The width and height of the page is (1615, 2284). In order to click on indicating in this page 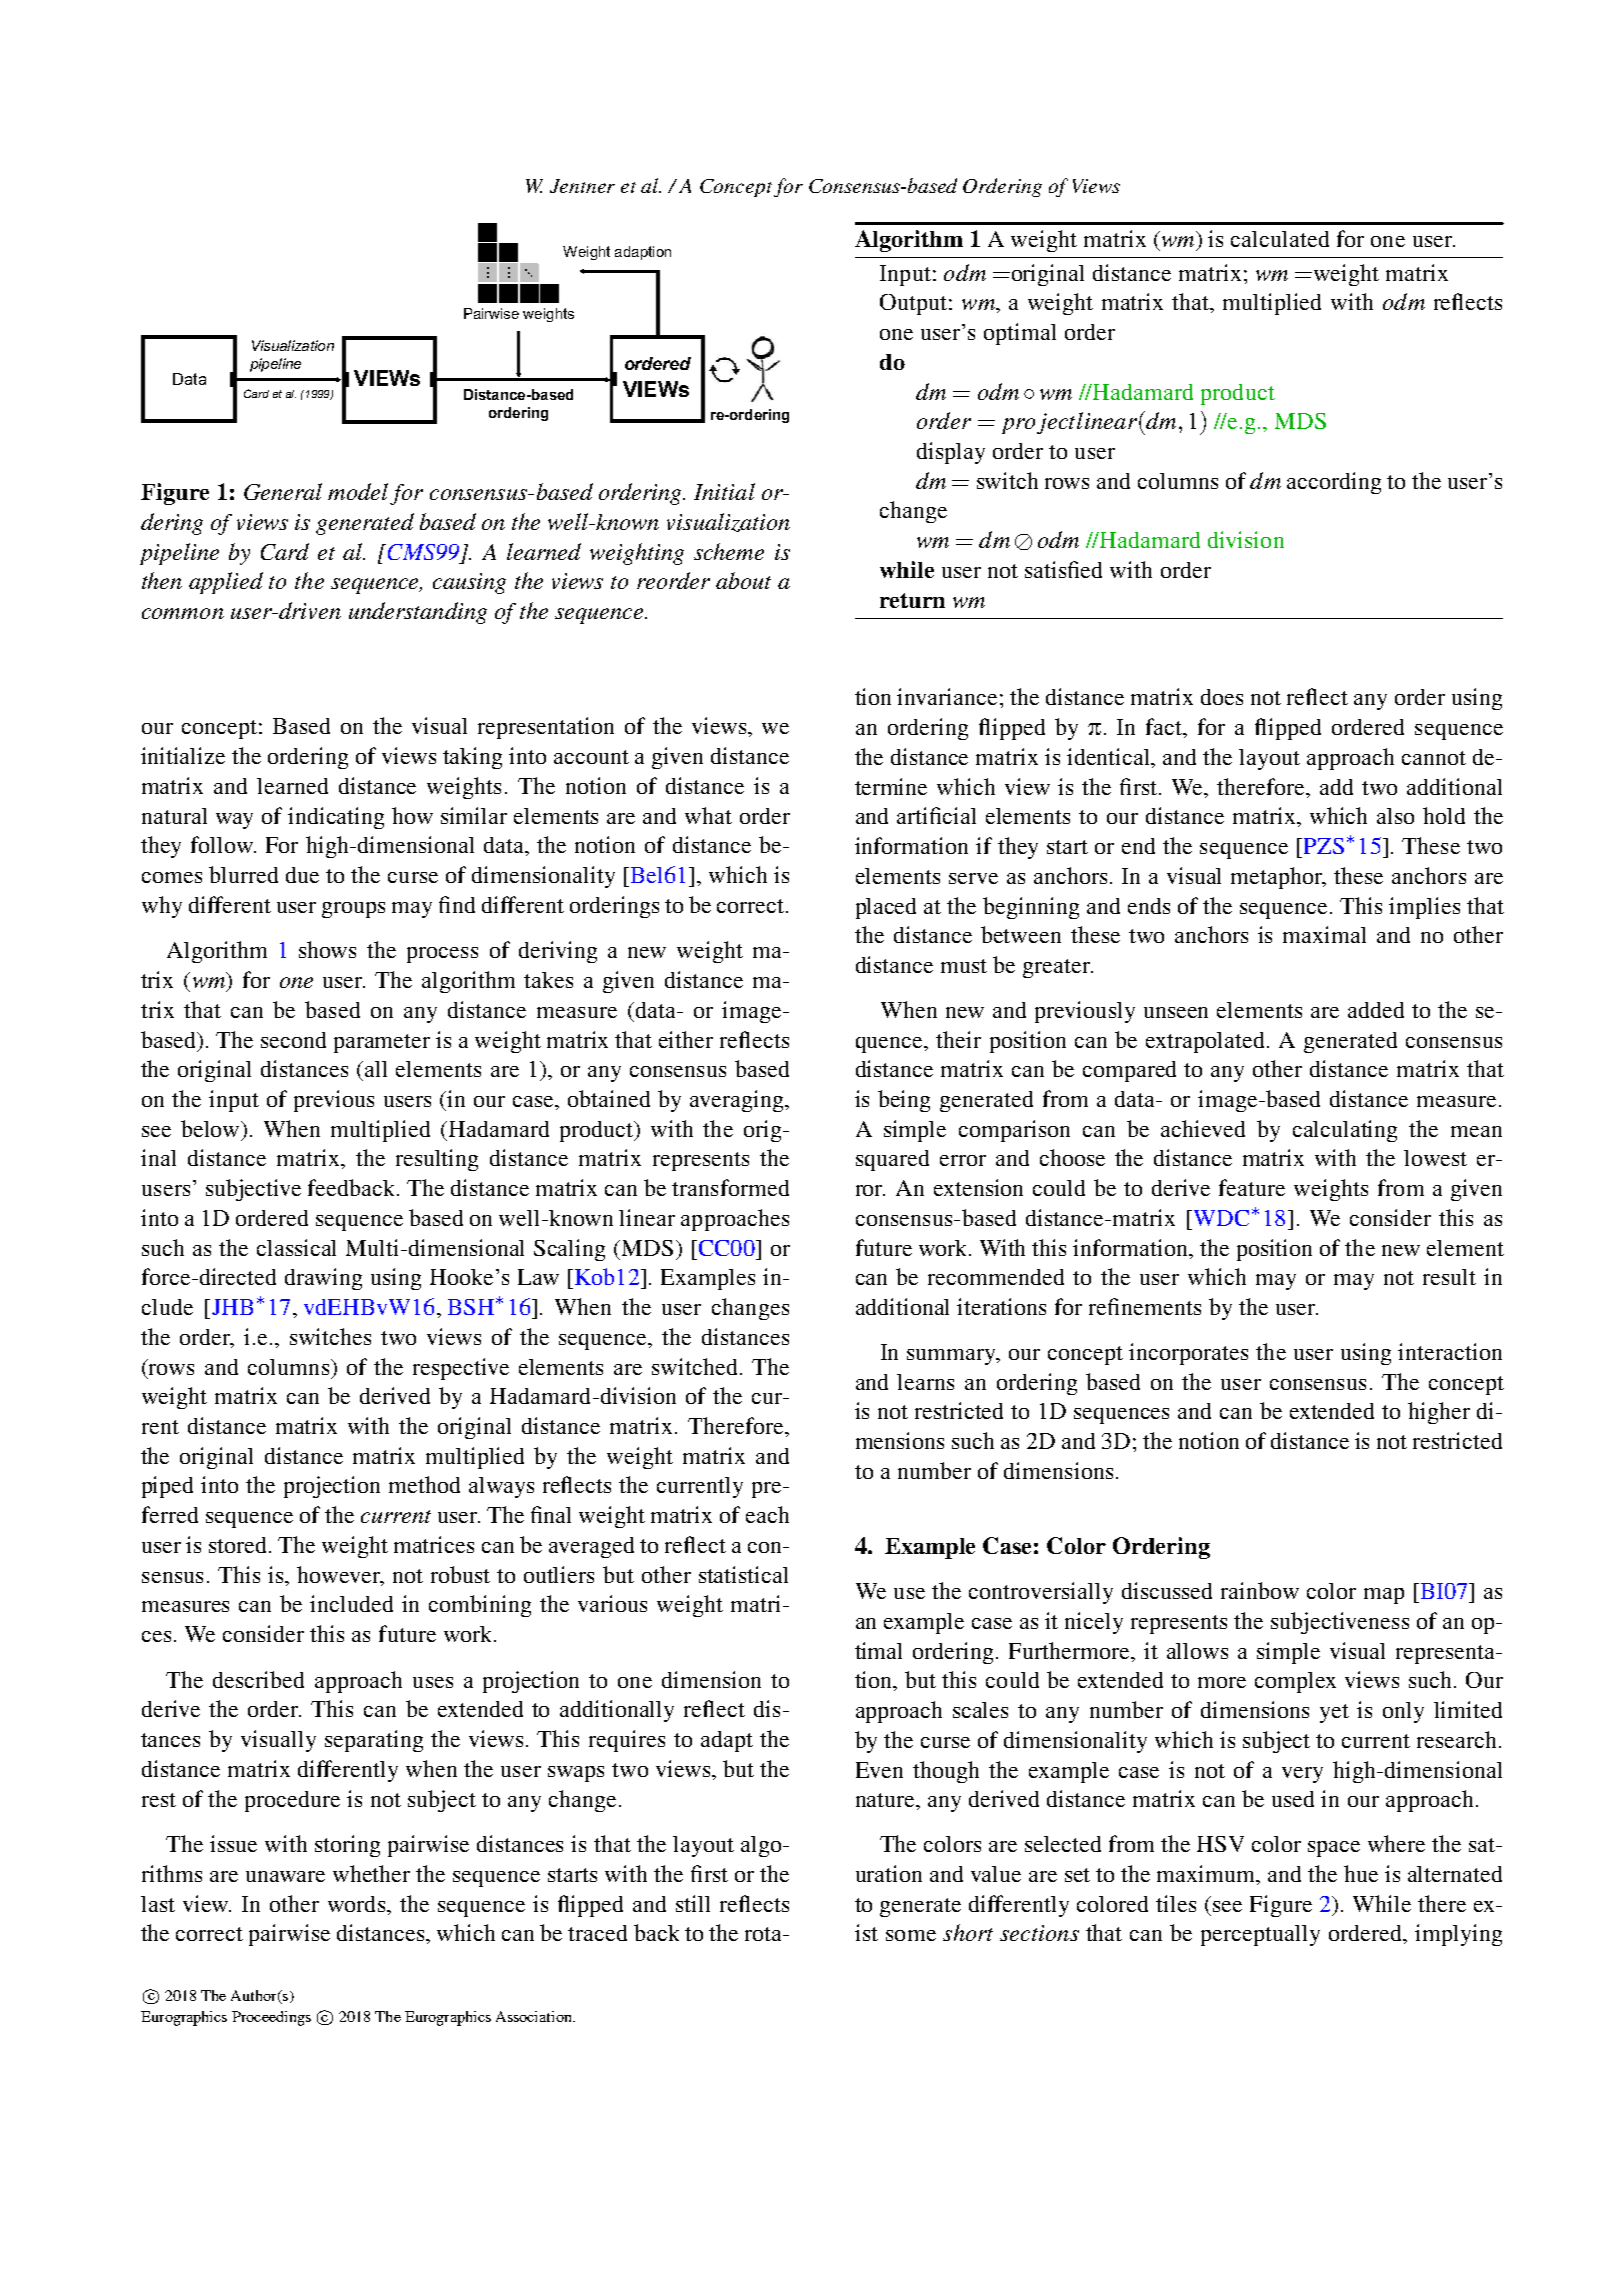, I will do `click(336, 818)`.
